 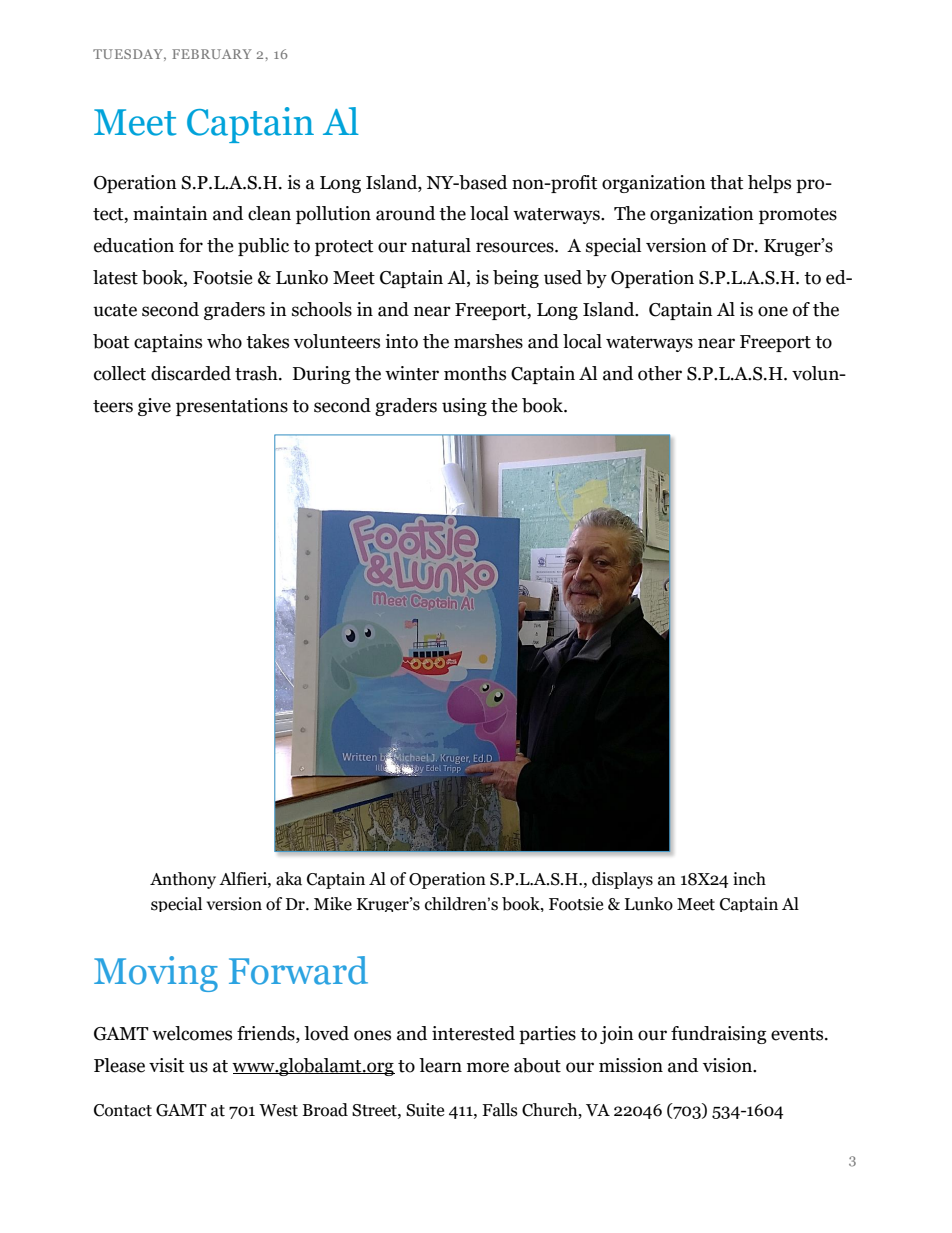 I want to click on learn, so click(x=440, y=1065).
